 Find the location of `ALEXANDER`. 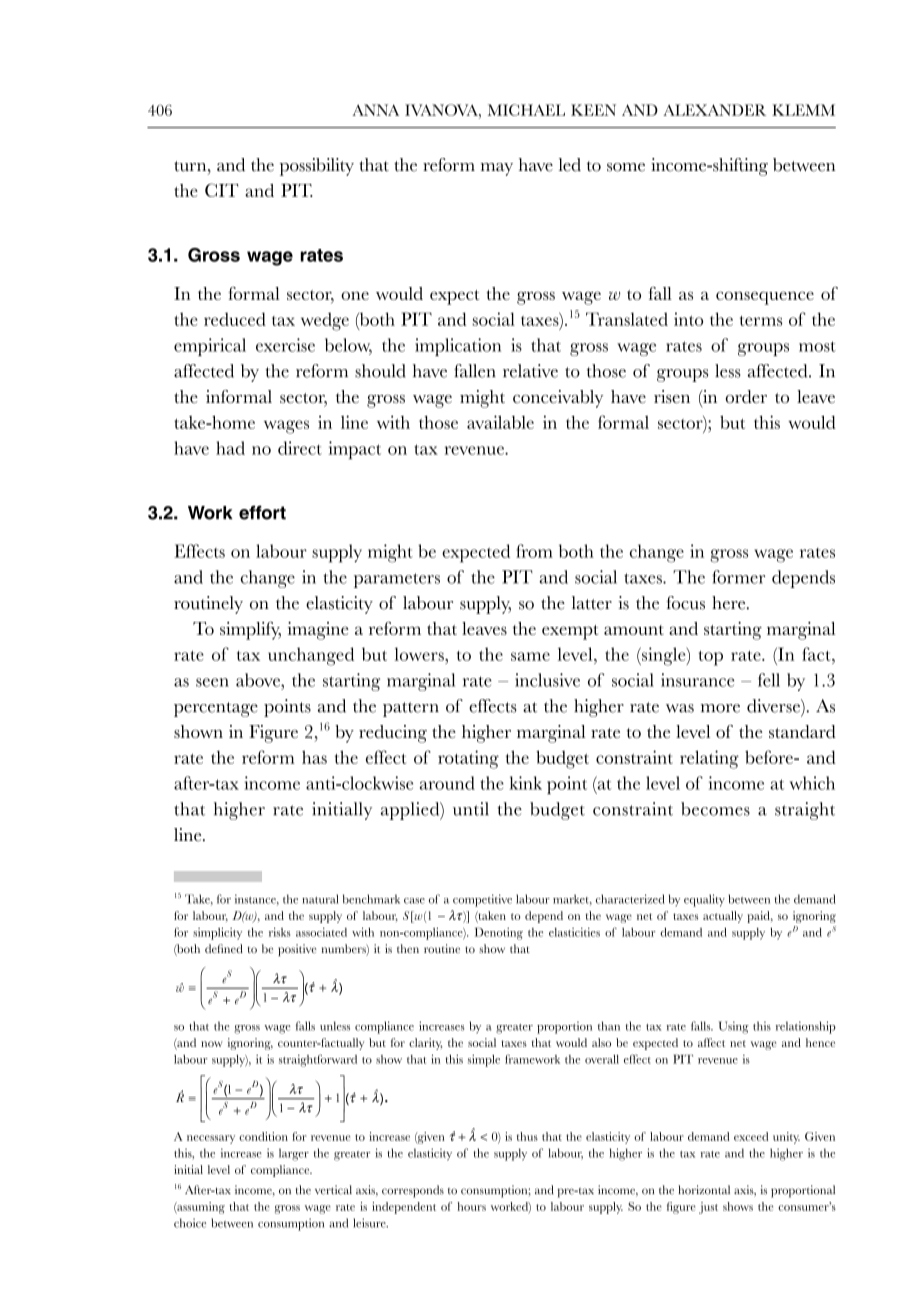

ALEXANDER is located at coordinates (714, 110).
